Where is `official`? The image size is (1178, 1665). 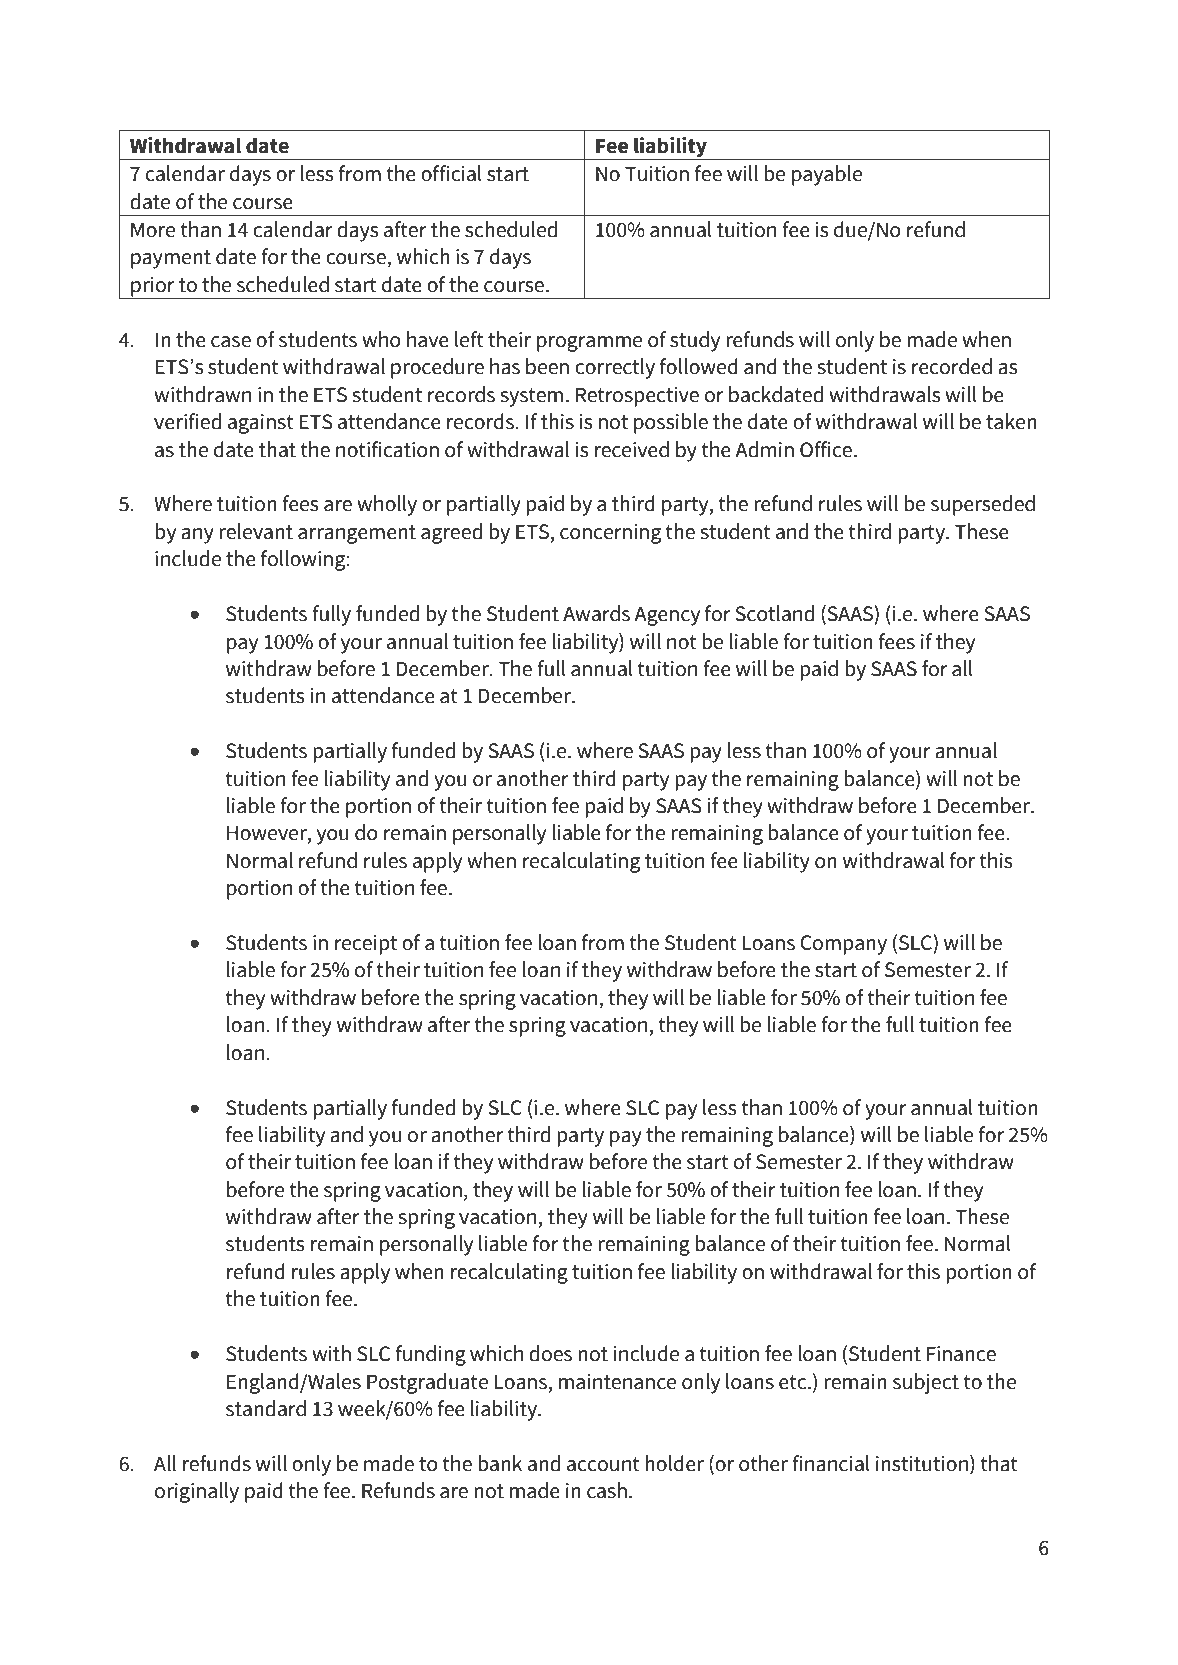
official is located at coordinates (451, 173).
